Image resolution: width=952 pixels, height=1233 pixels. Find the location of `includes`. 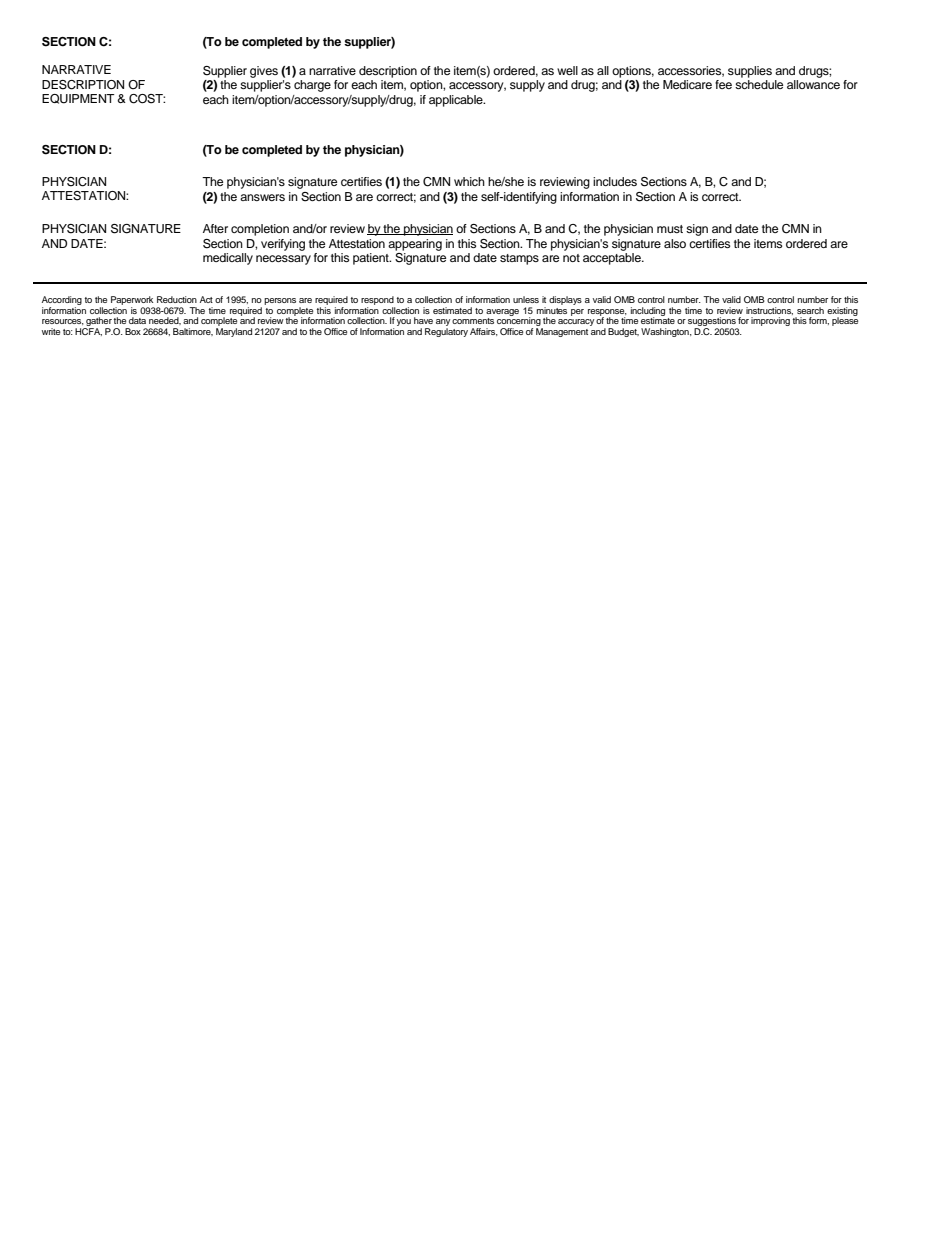

includes is located at coordinates (615, 181).
